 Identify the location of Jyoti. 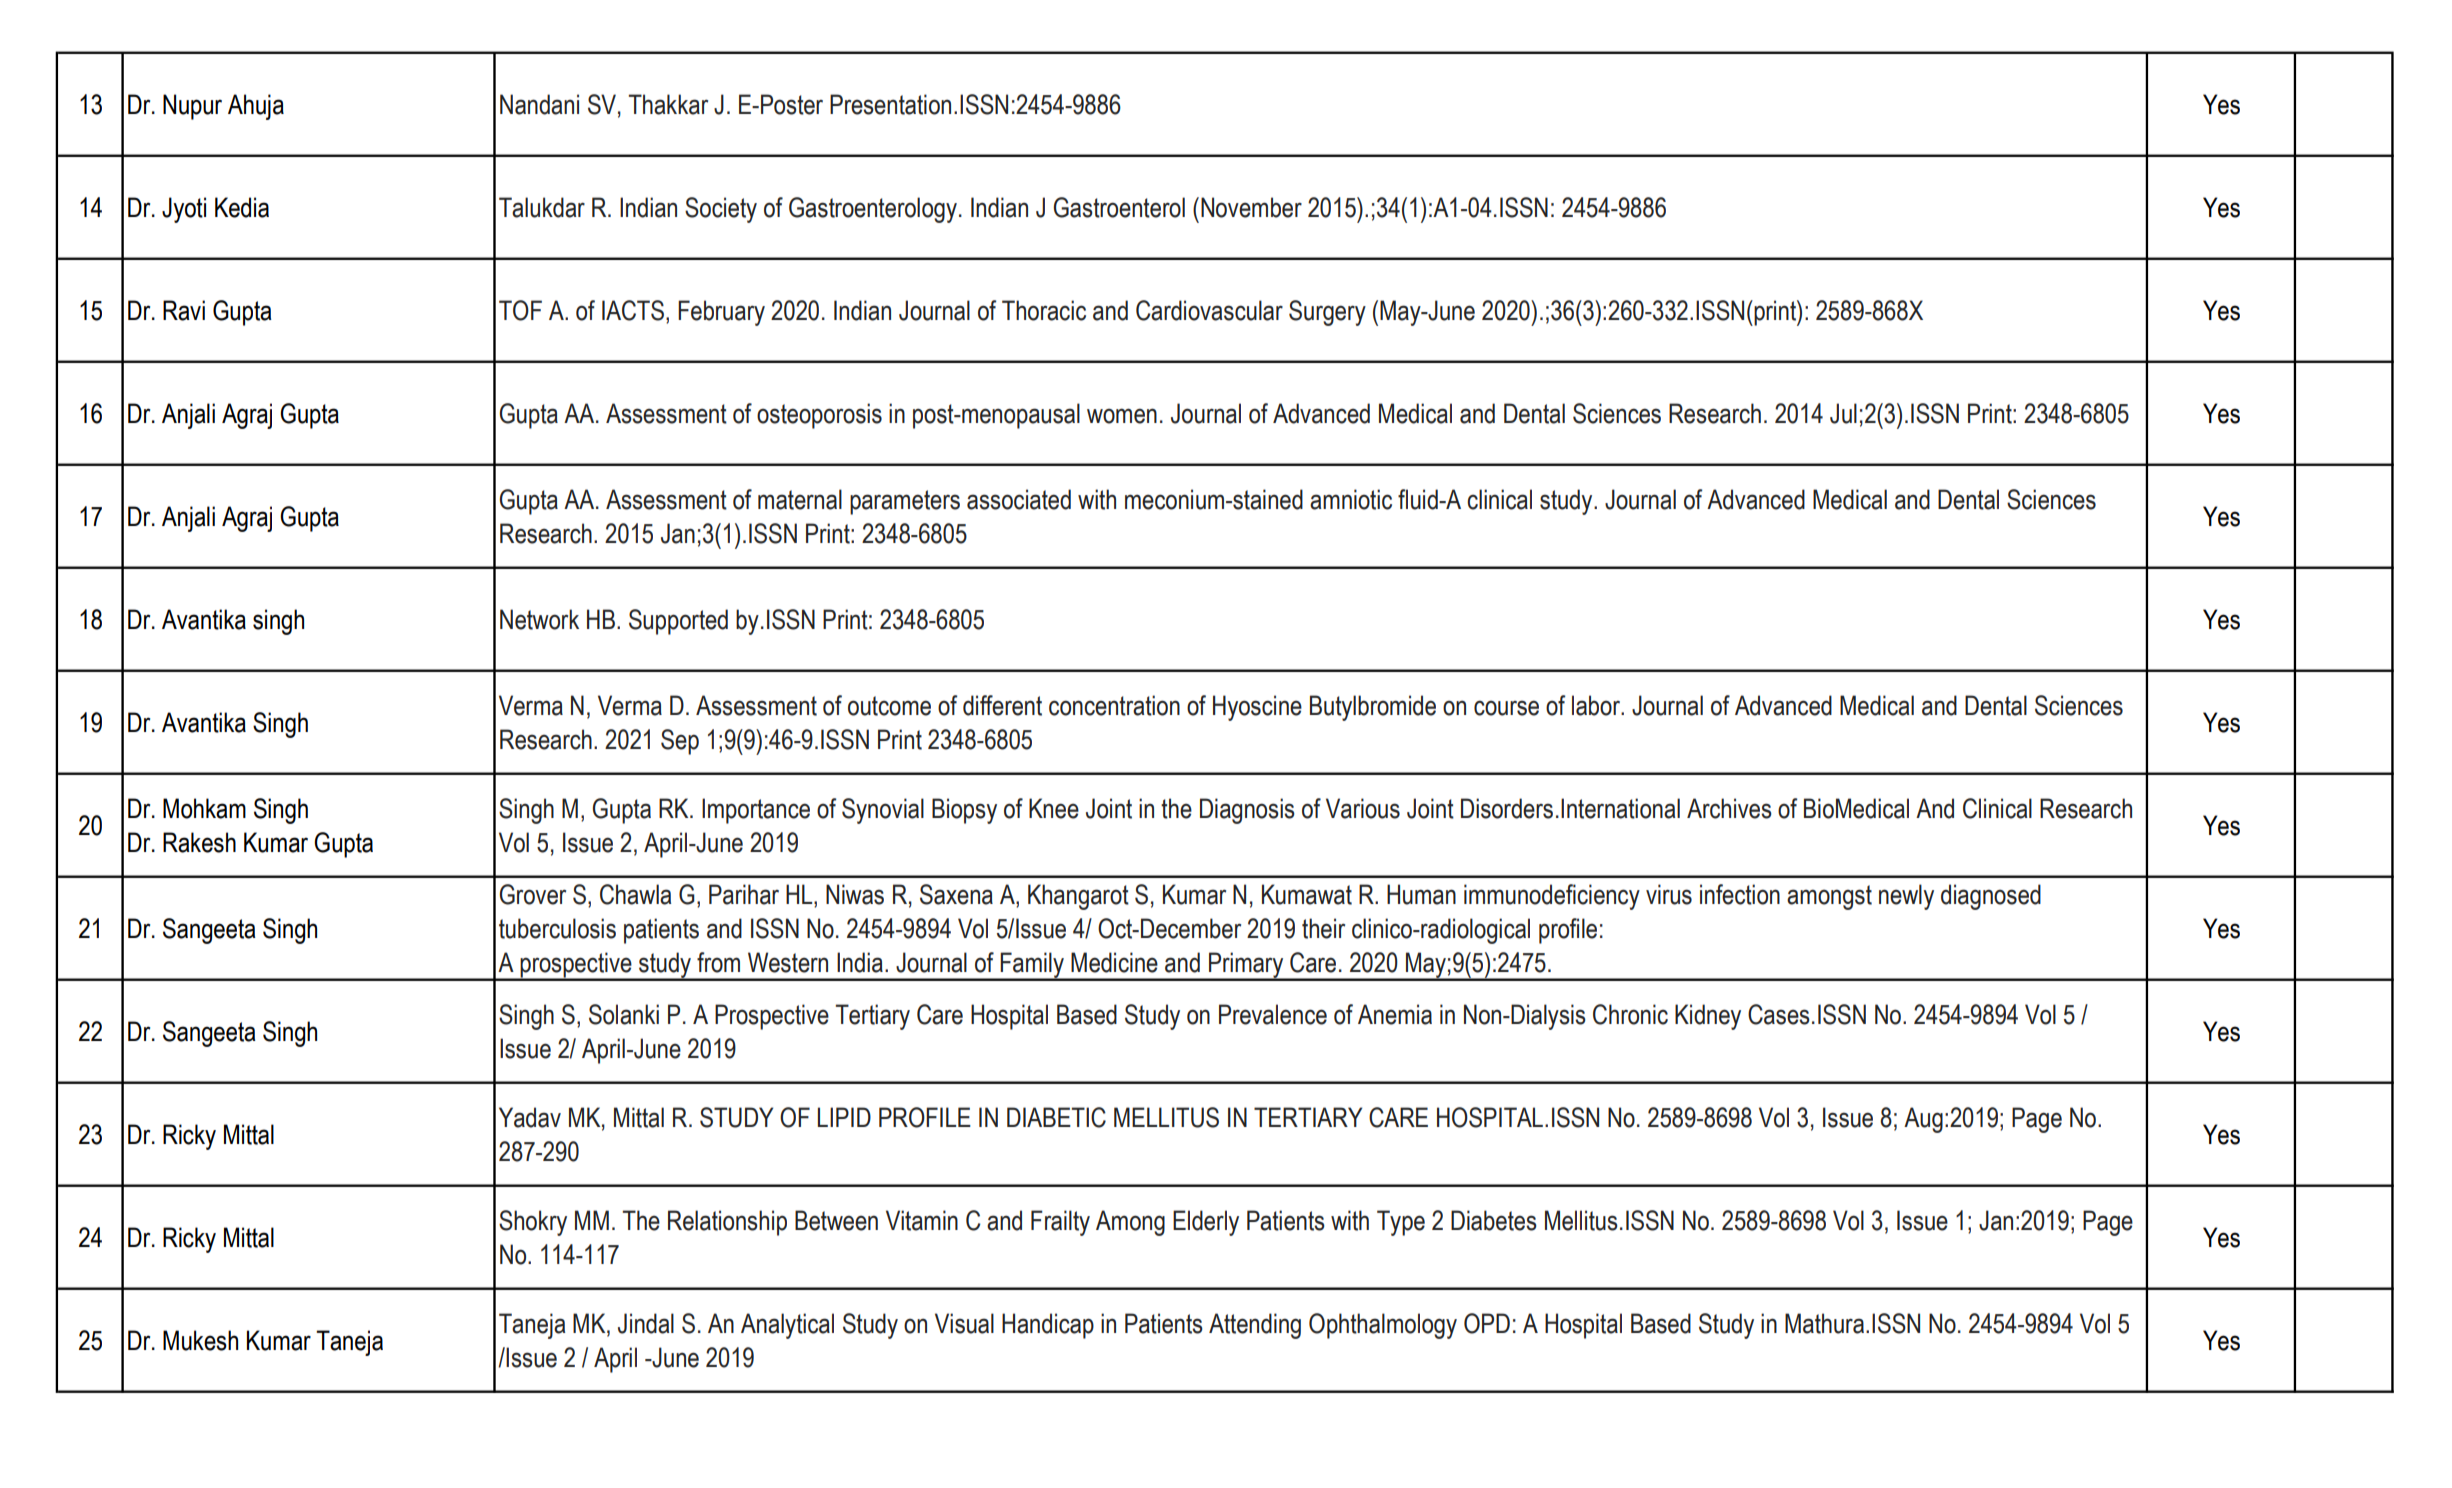
(184, 210).
